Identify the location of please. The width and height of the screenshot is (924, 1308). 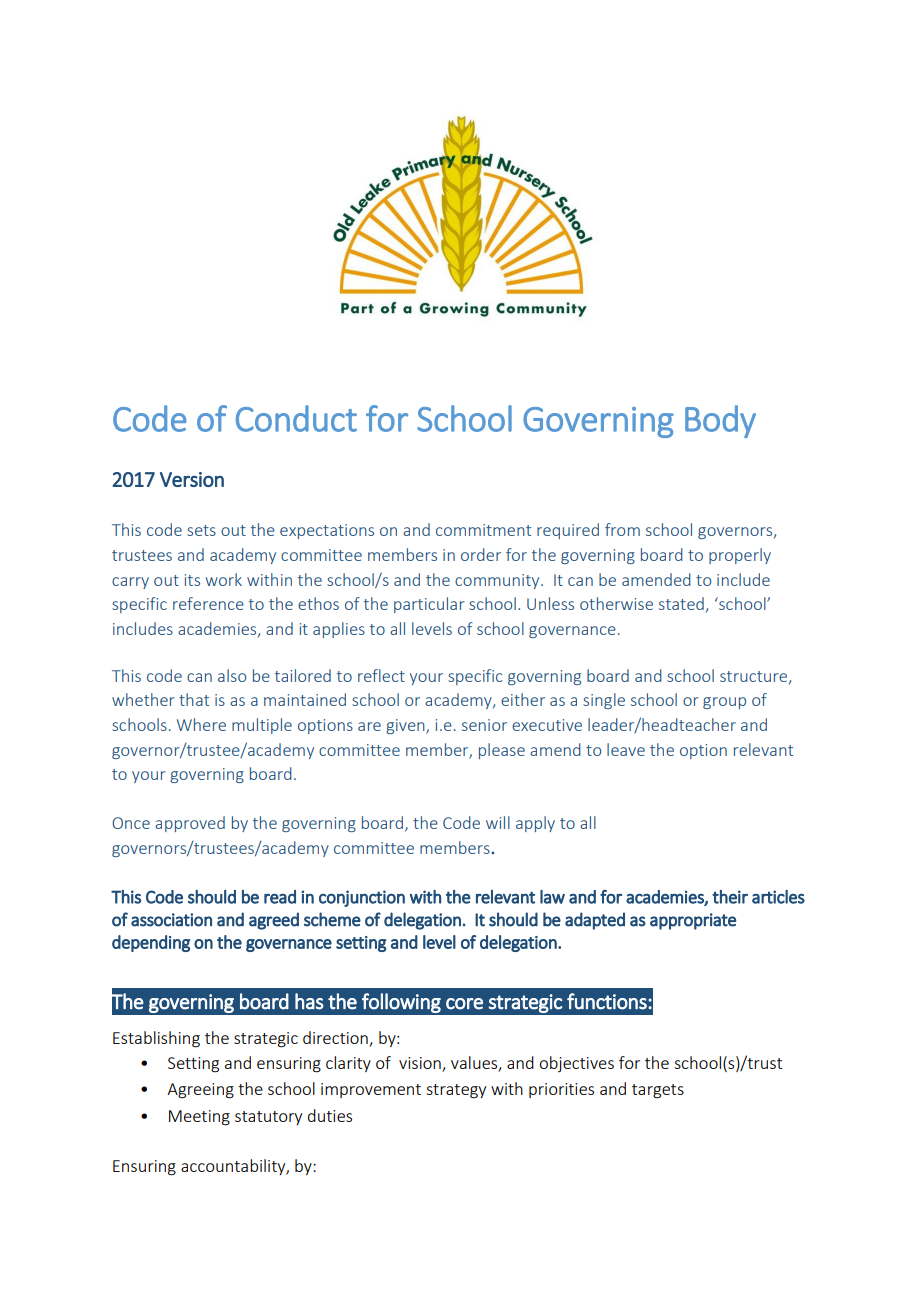
(502, 751).
